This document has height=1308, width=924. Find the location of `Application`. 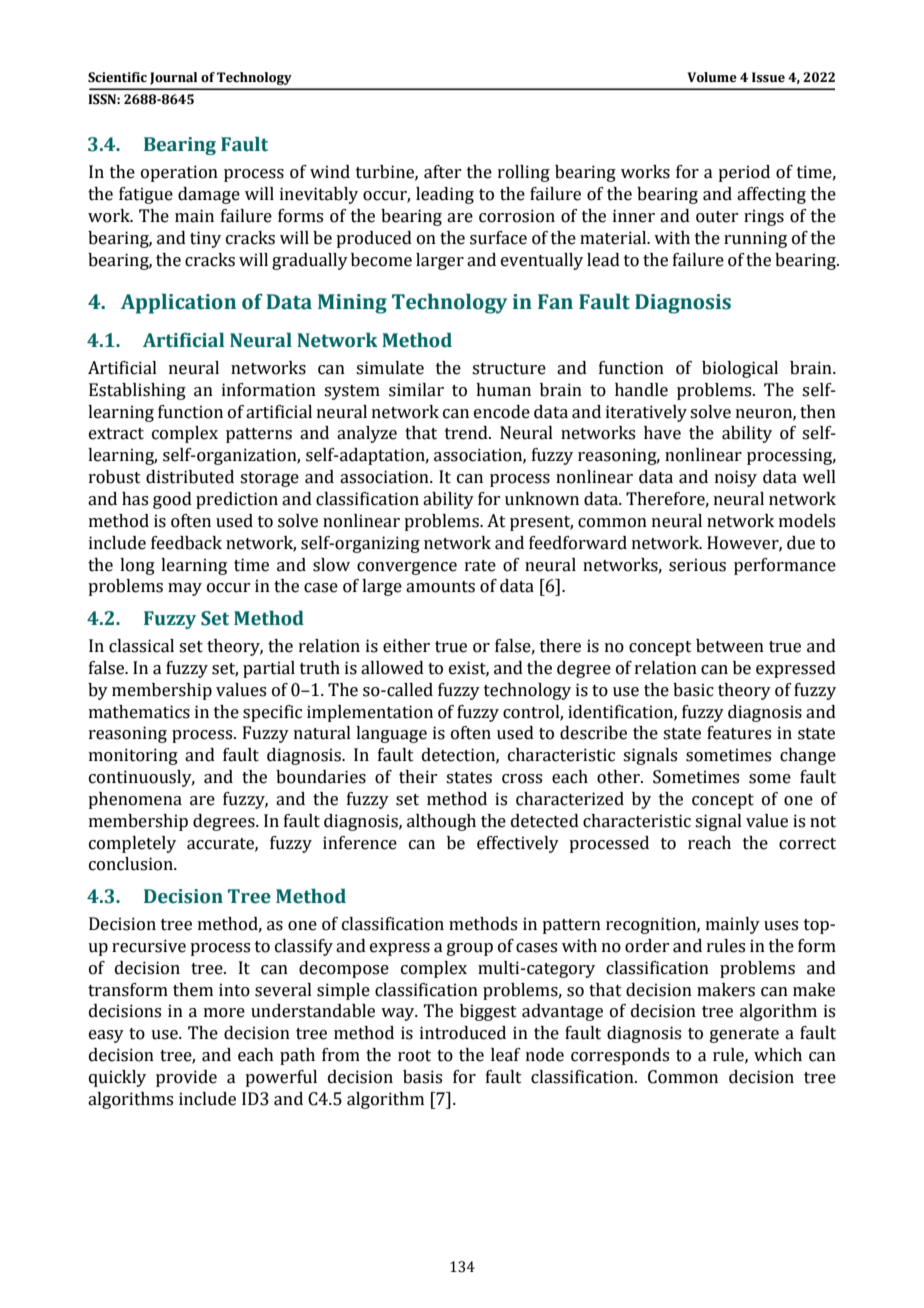

Application is located at coordinates (178, 303).
